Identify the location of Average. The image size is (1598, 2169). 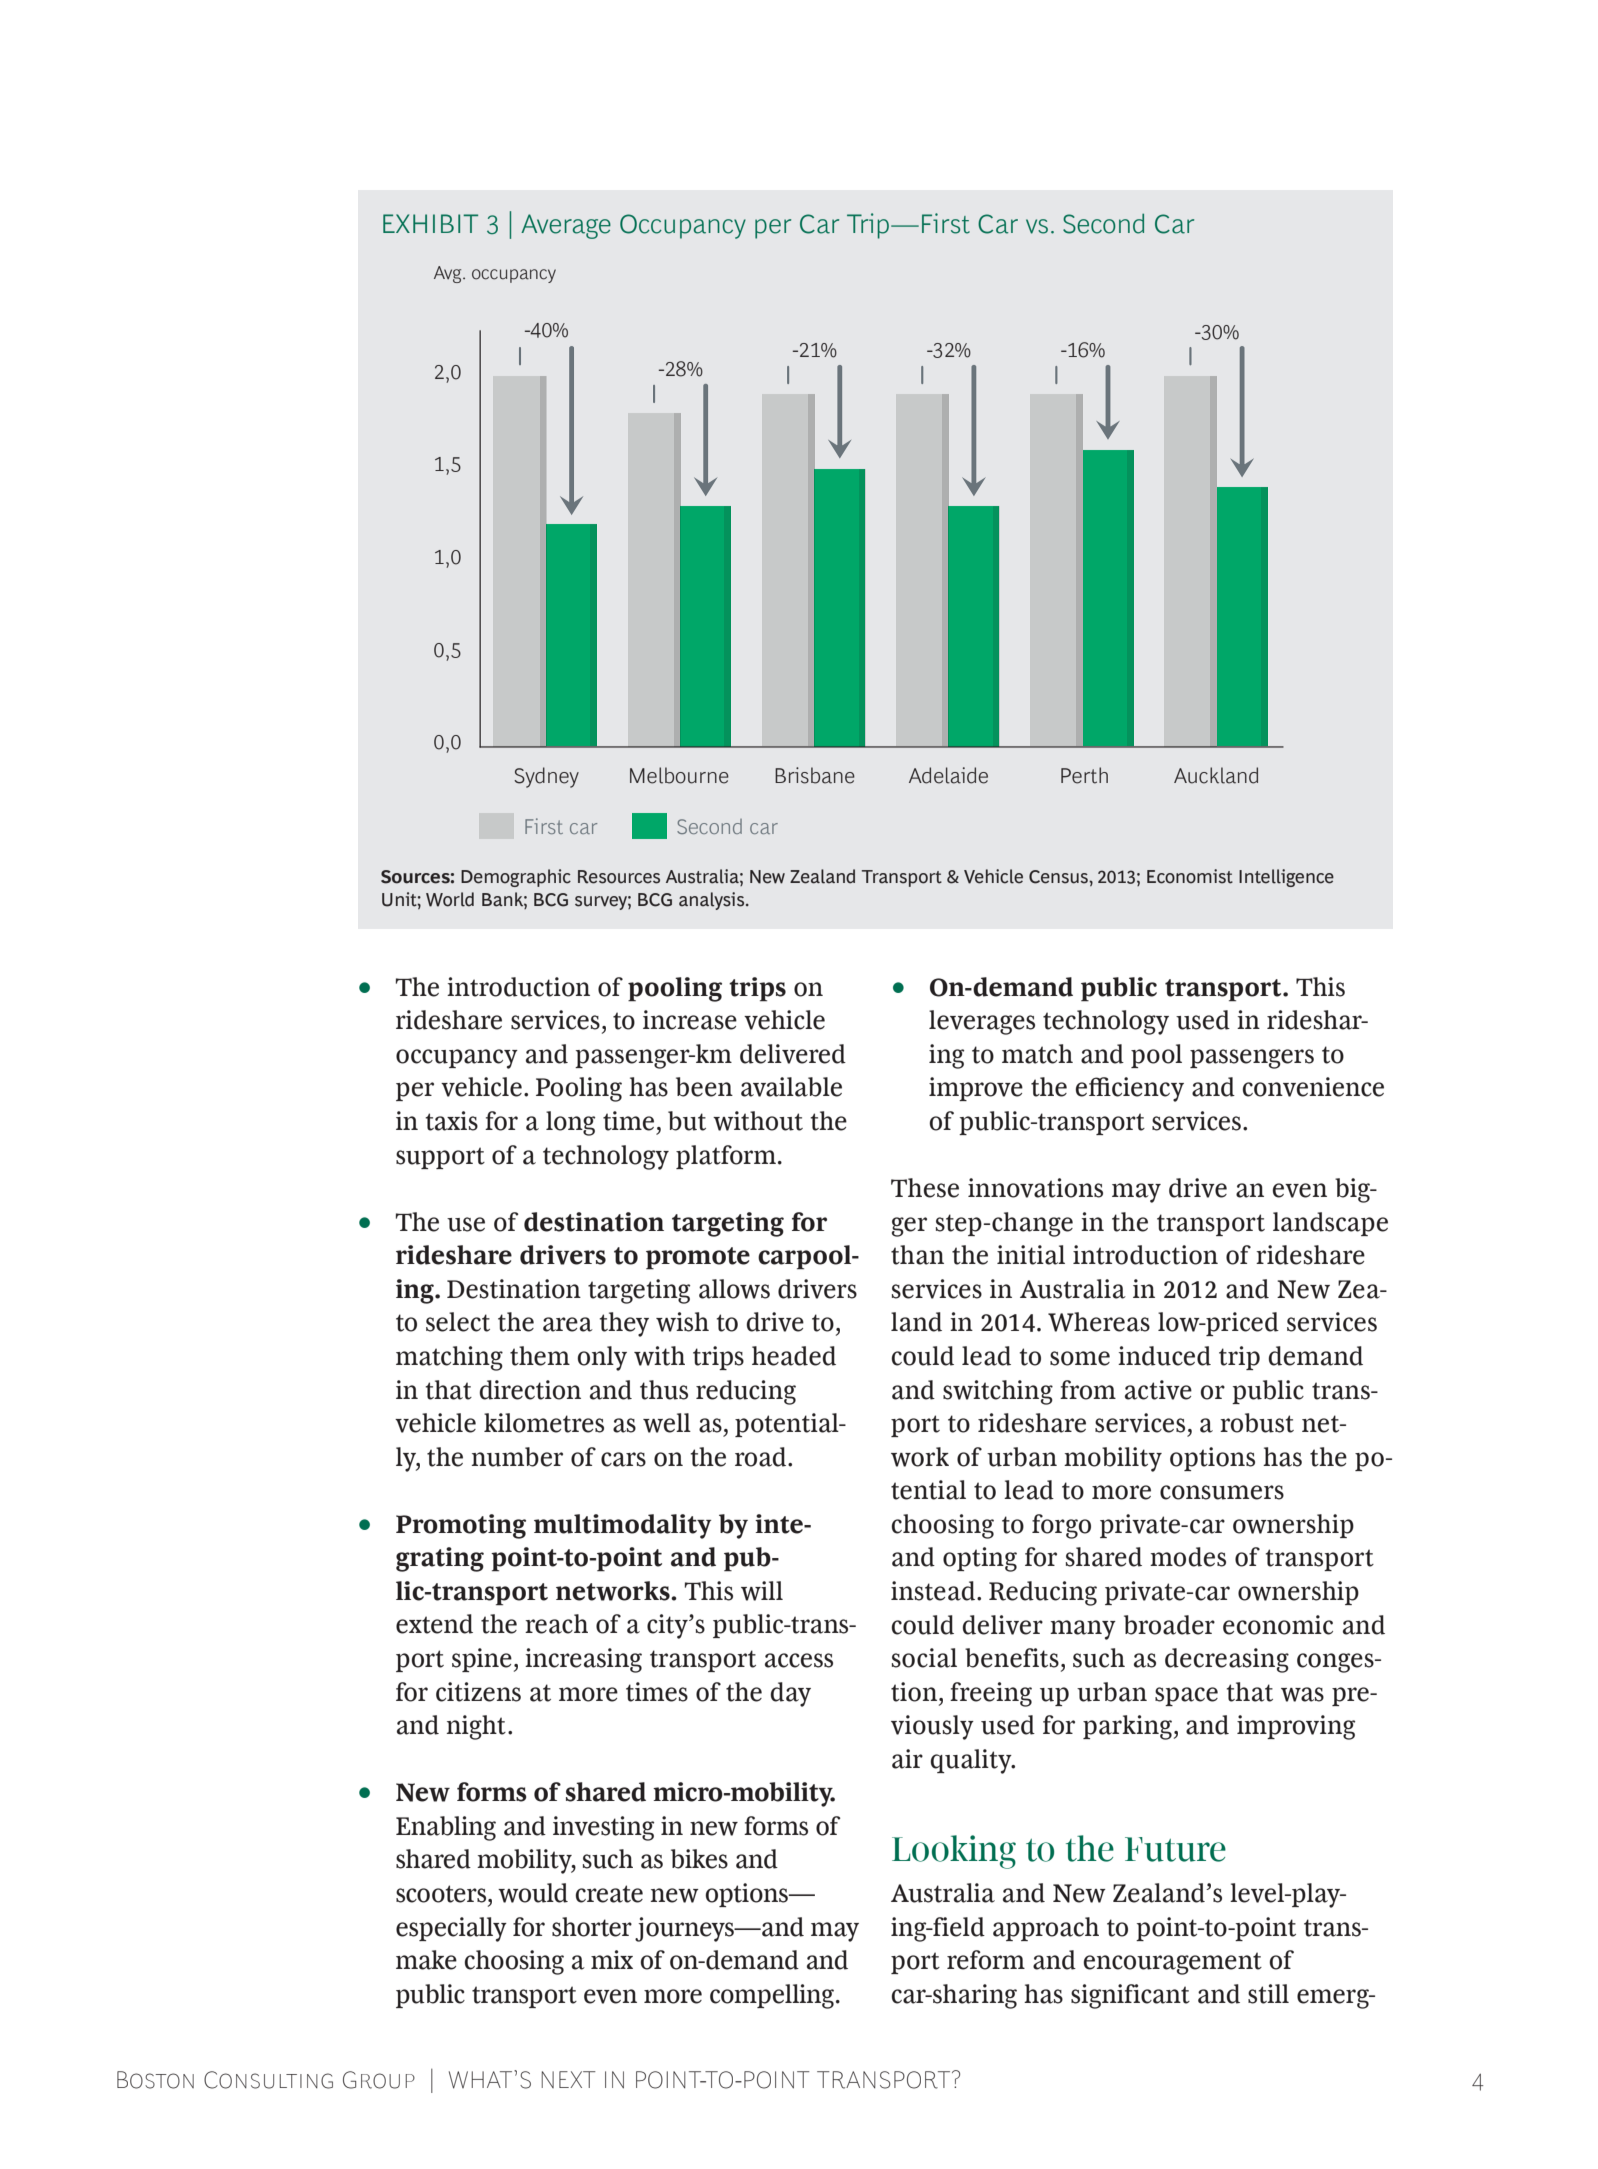
(566, 226).
